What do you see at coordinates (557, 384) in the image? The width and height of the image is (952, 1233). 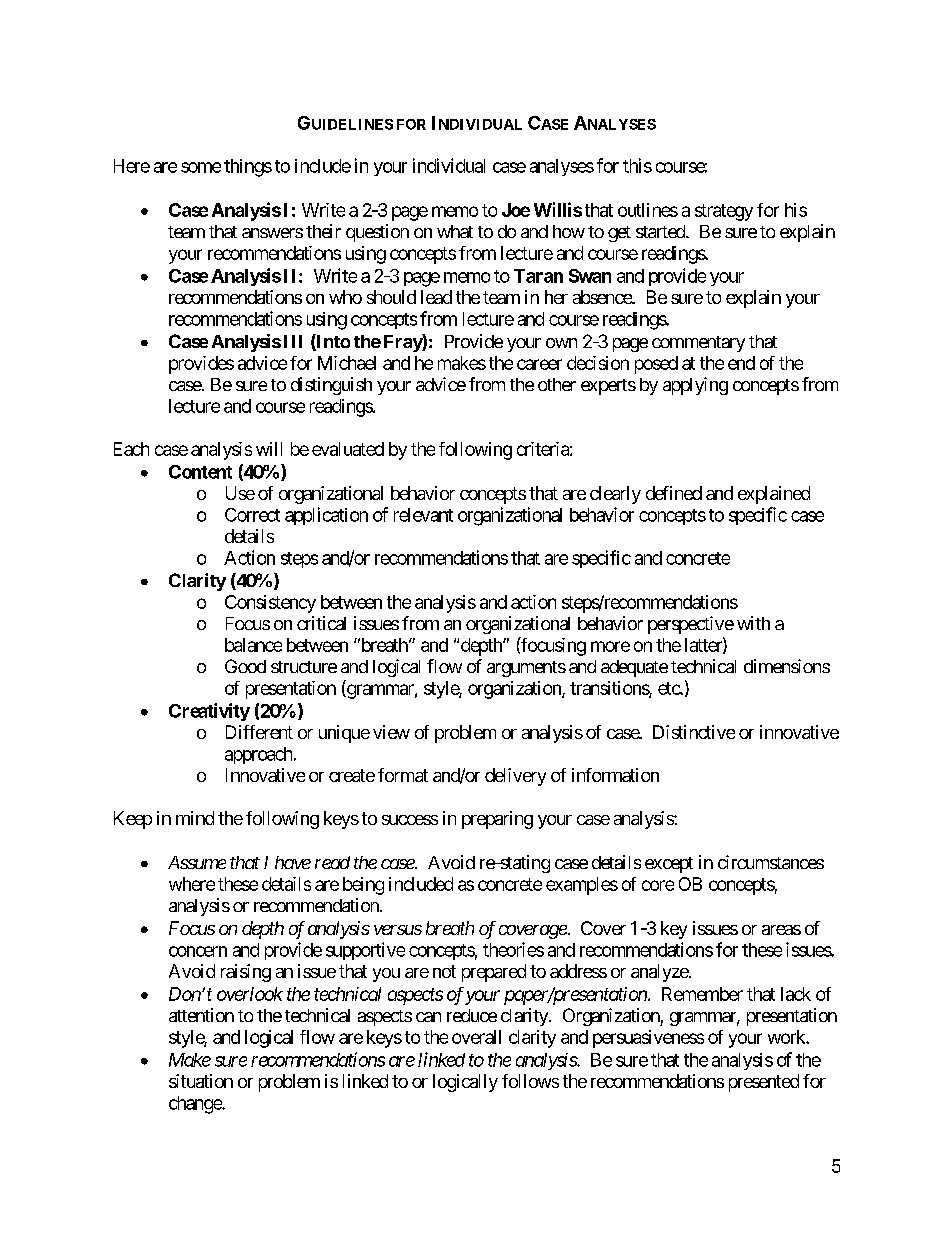 I see `other` at bounding box center [557, 384].
